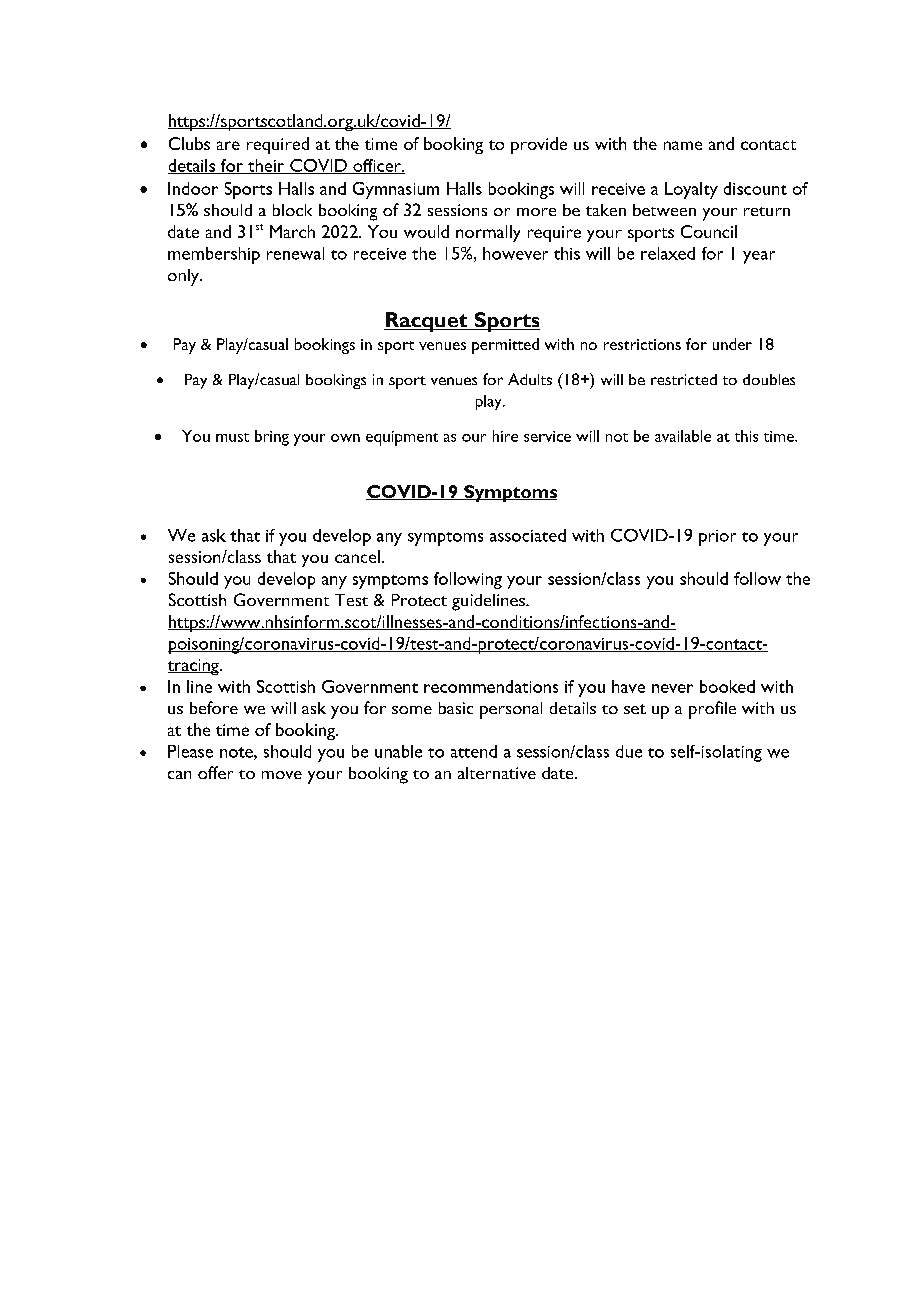  What do you see at coordinates (683, 145) in the image?
I see `name` at bounding box center [683, 145].
